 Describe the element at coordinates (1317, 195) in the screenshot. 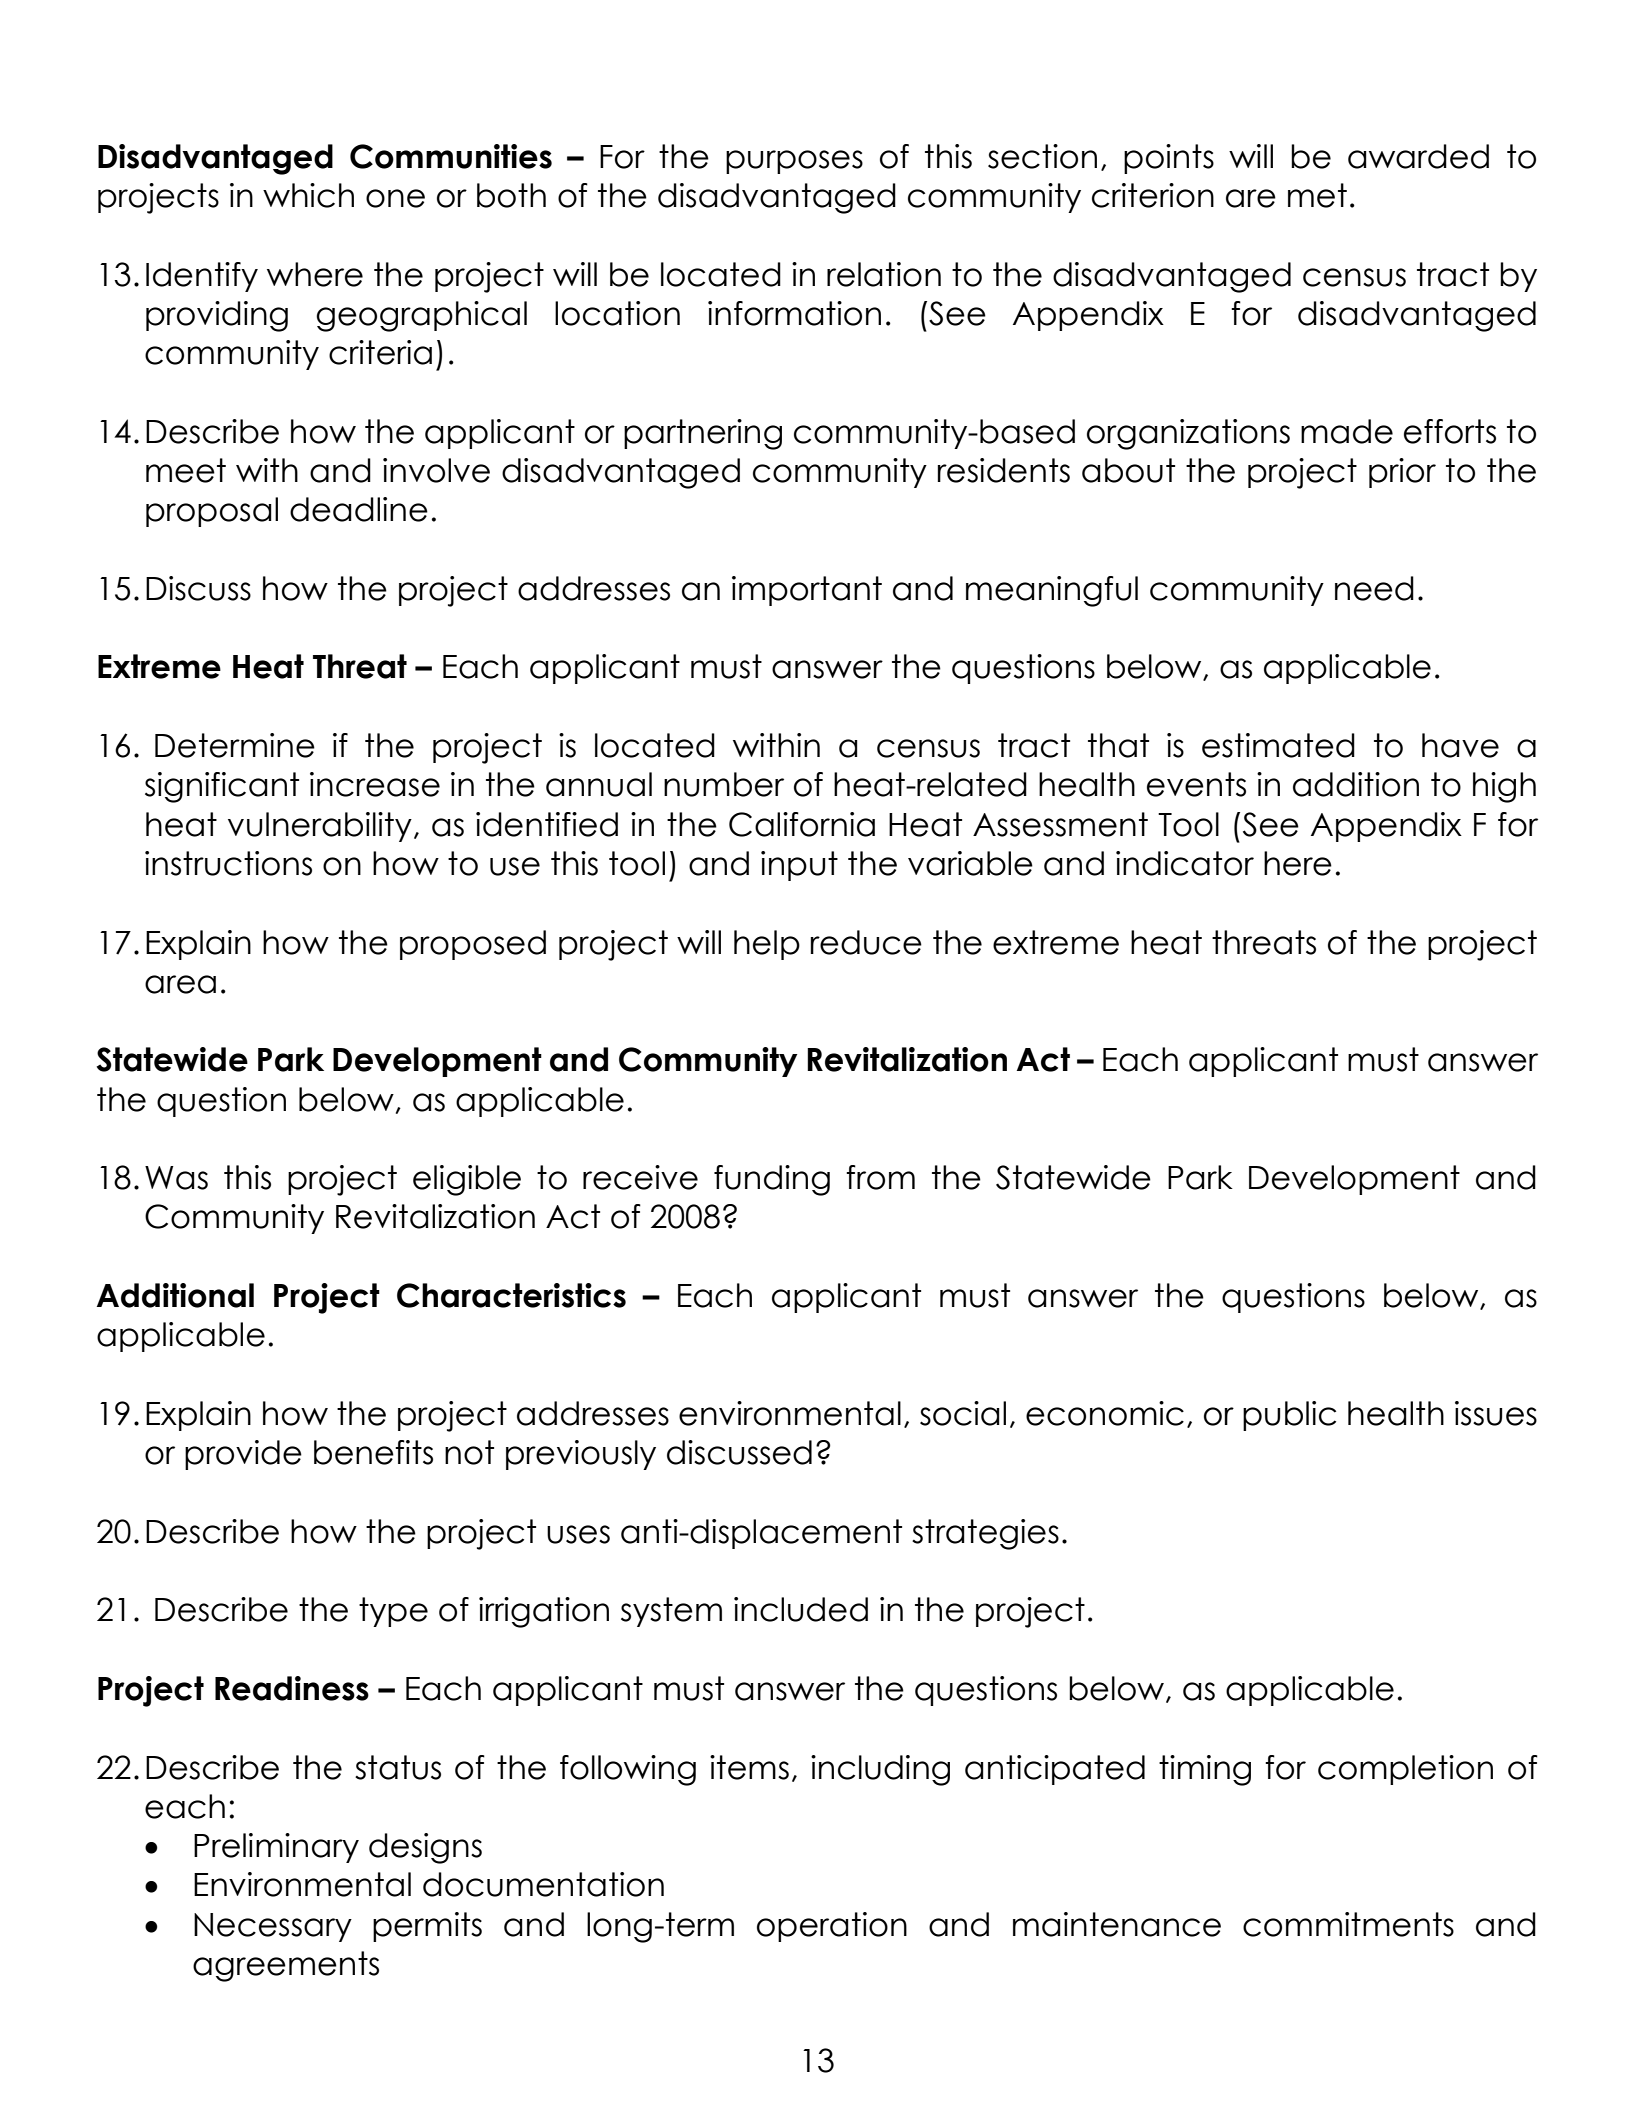

I see `met` at that location.
